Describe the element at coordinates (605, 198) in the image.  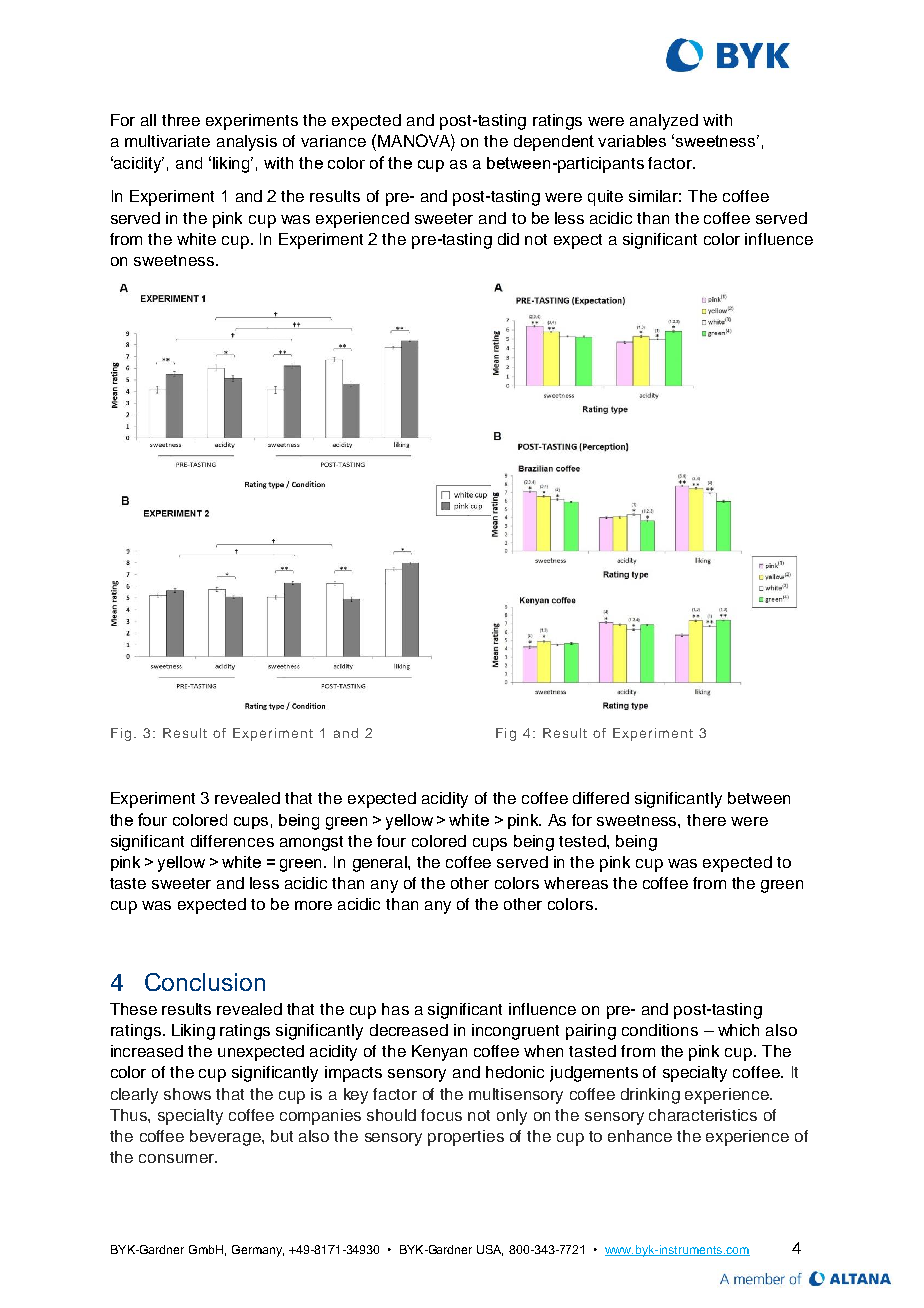
I see `quite` at that location.
